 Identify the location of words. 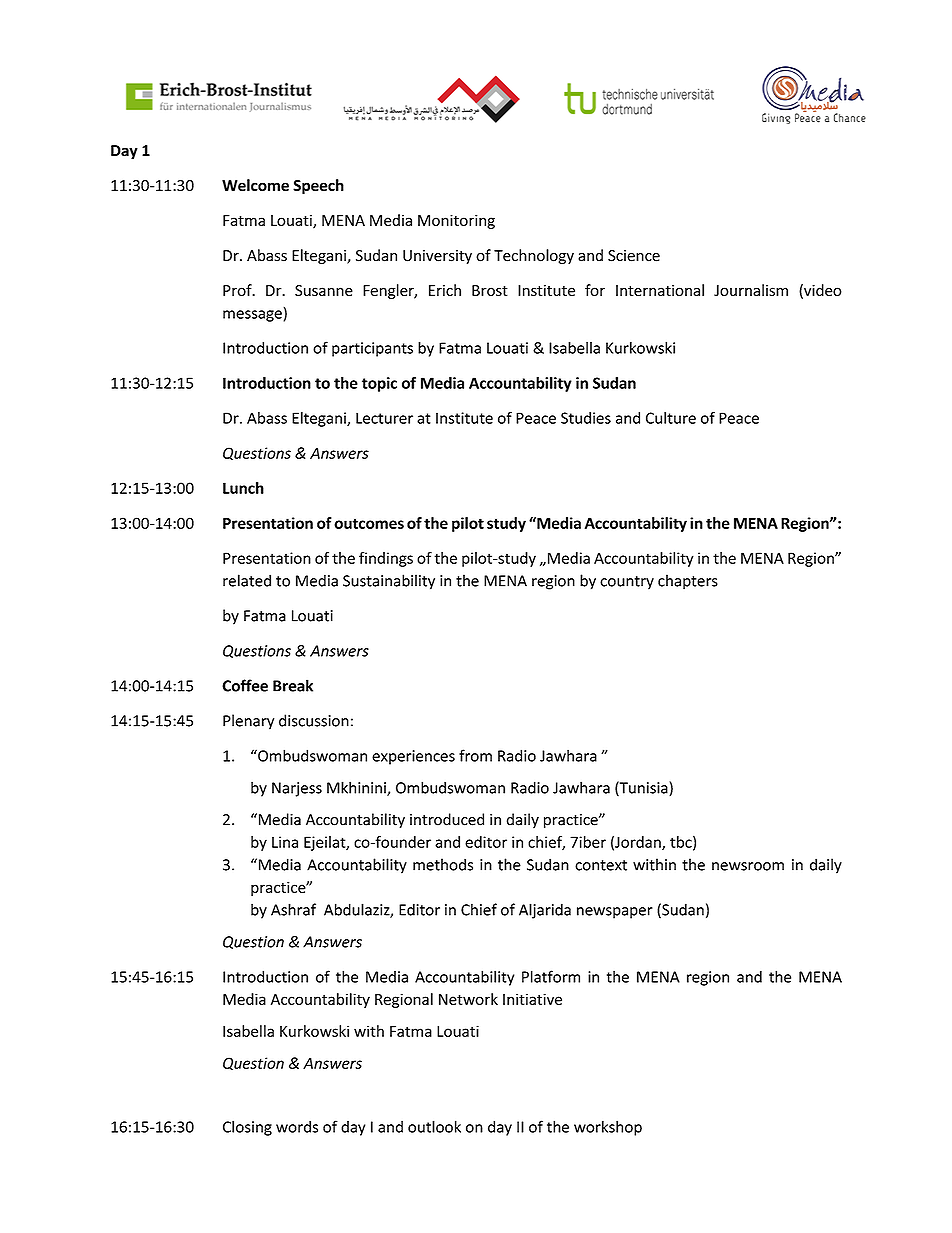
(297, 1126).
